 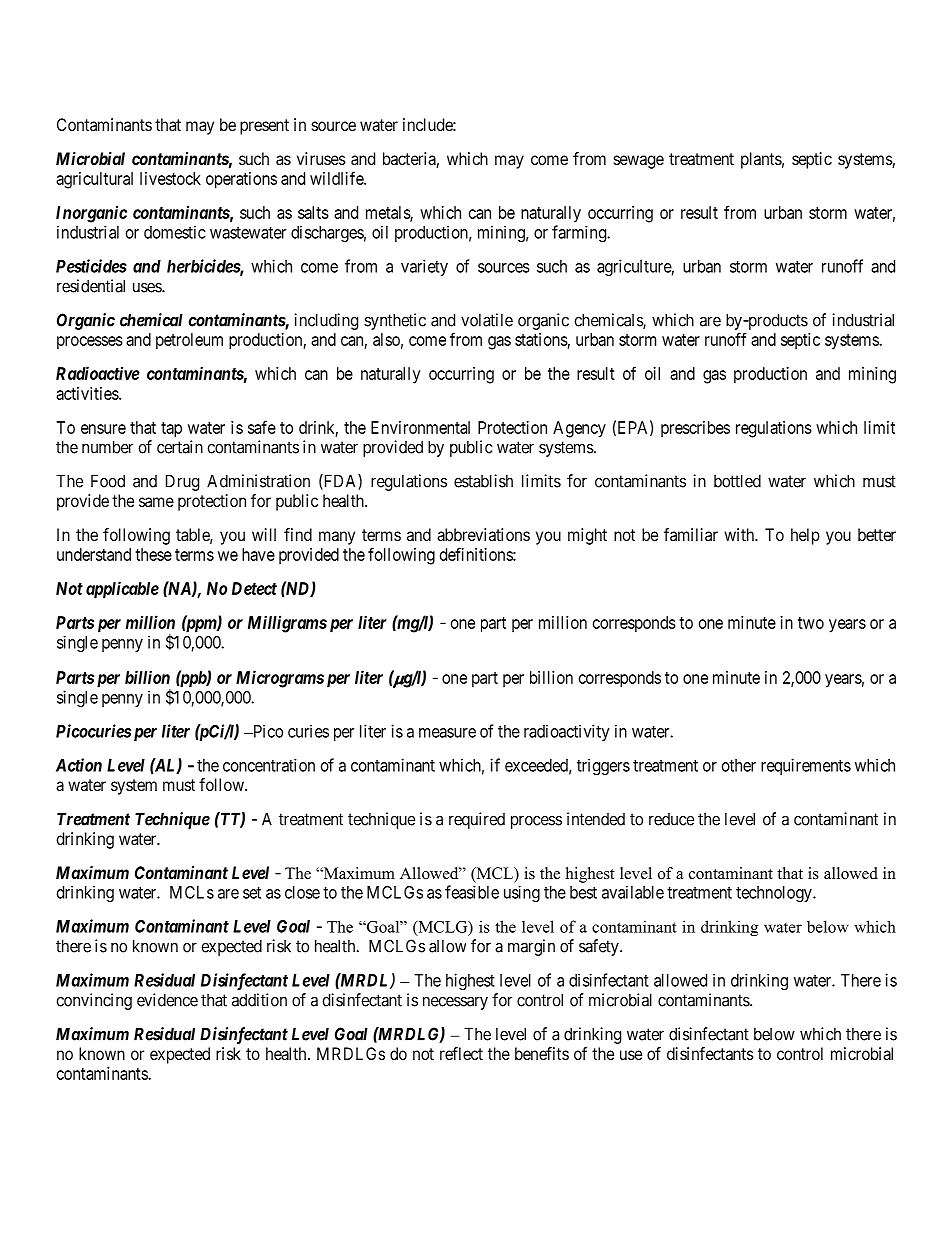 I want to click on abbreviations, so click(x=483, y=534).
